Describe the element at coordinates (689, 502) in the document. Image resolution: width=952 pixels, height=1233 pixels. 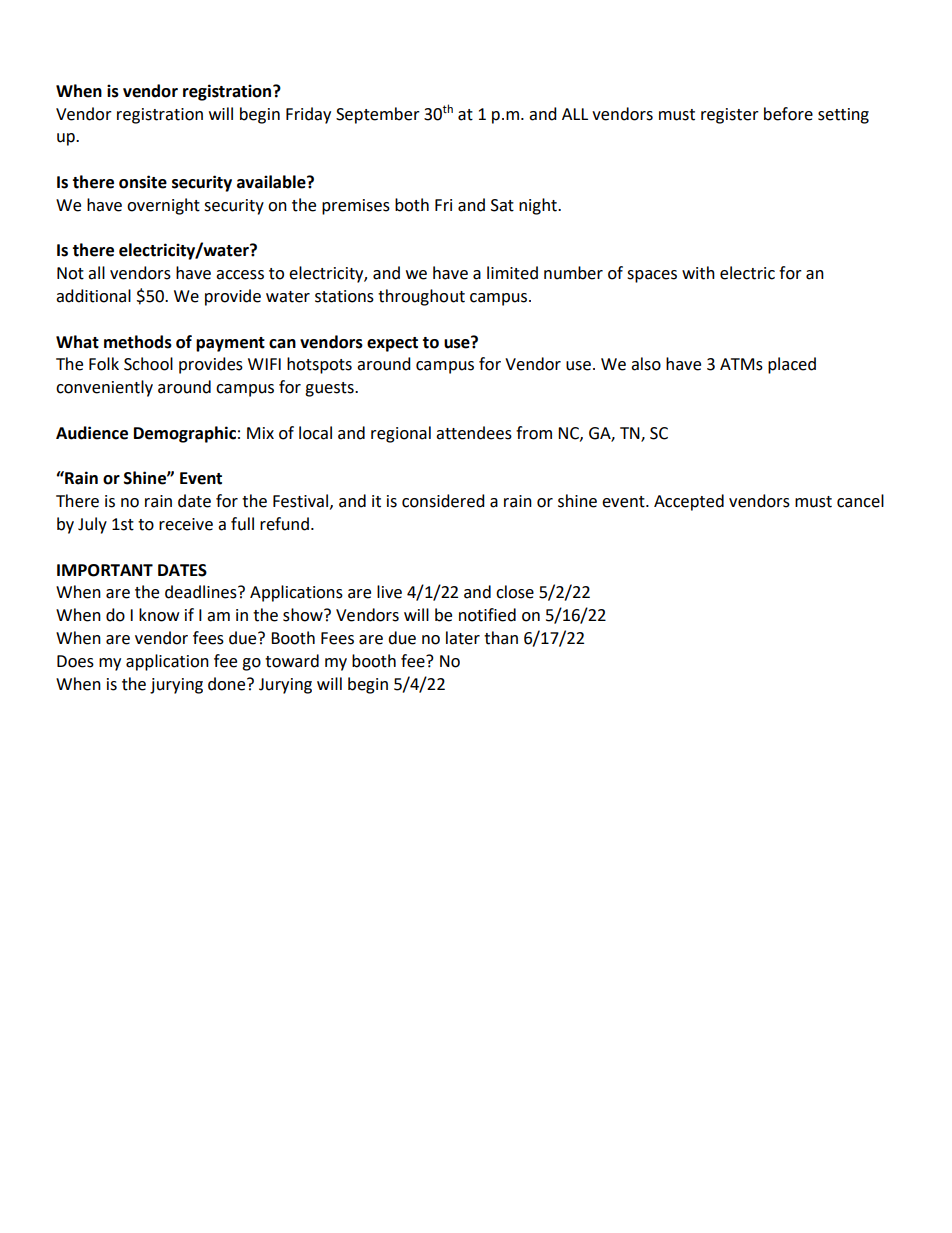
I see `Accepted` at that location.
